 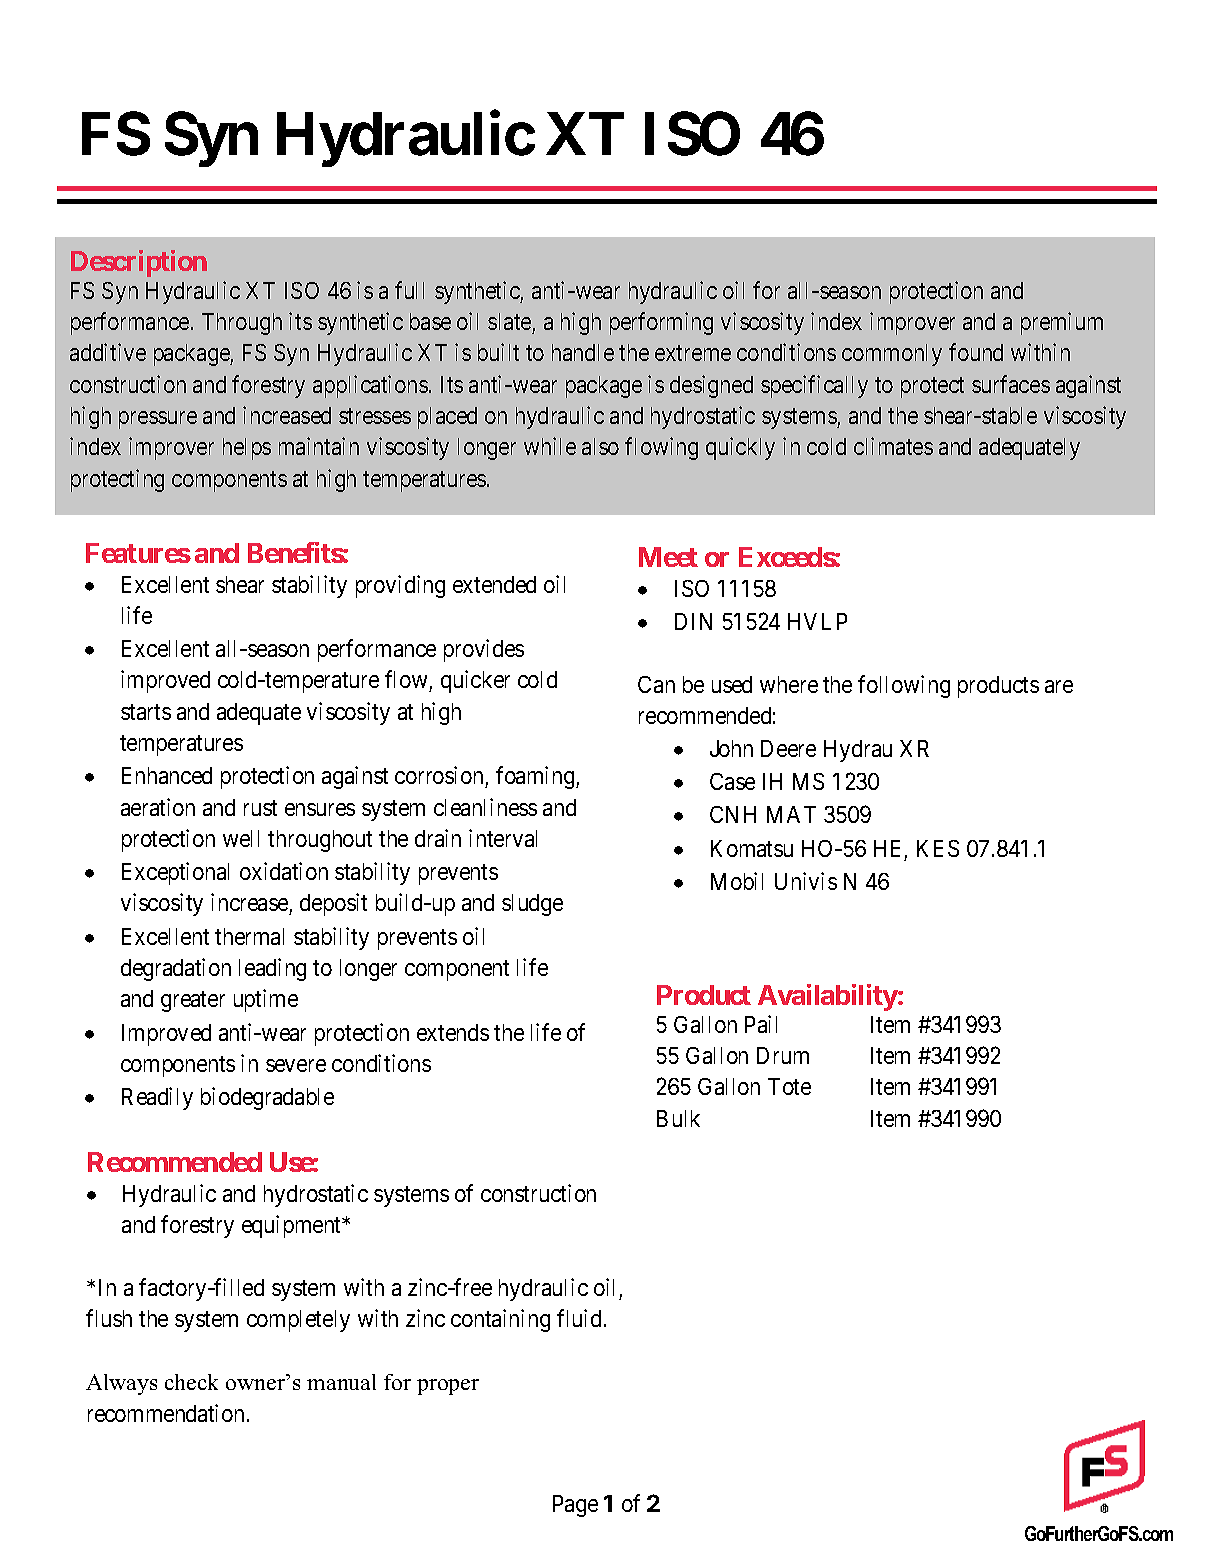 What do you see at coordinates (678, 1118) in the document?
I see `Bulk` at bounding box center [678, 1118].
